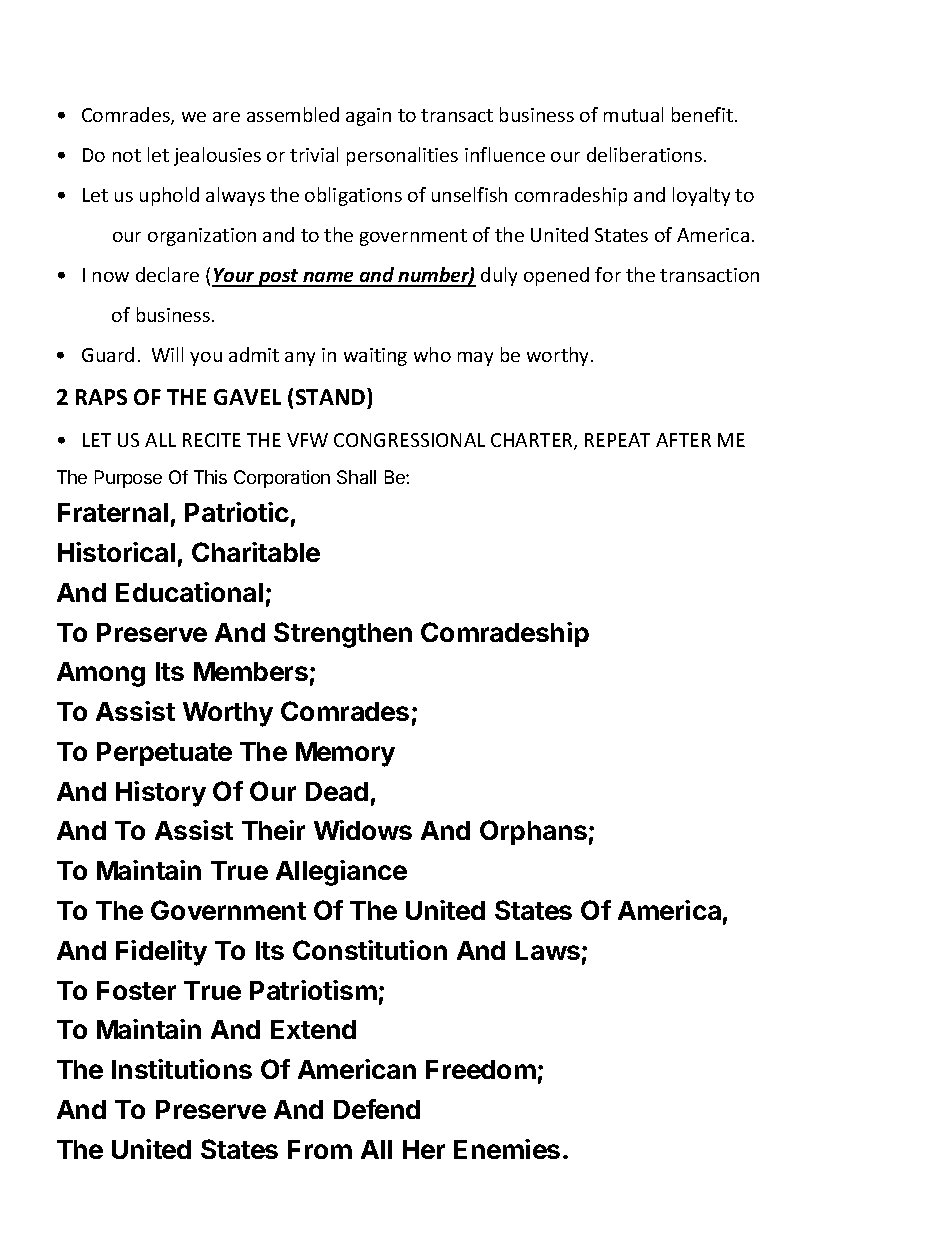 The height and width of the page is (1233, 952). Describe the element at coordinates (375, 357) in the page. I see `waiting` at that location.
